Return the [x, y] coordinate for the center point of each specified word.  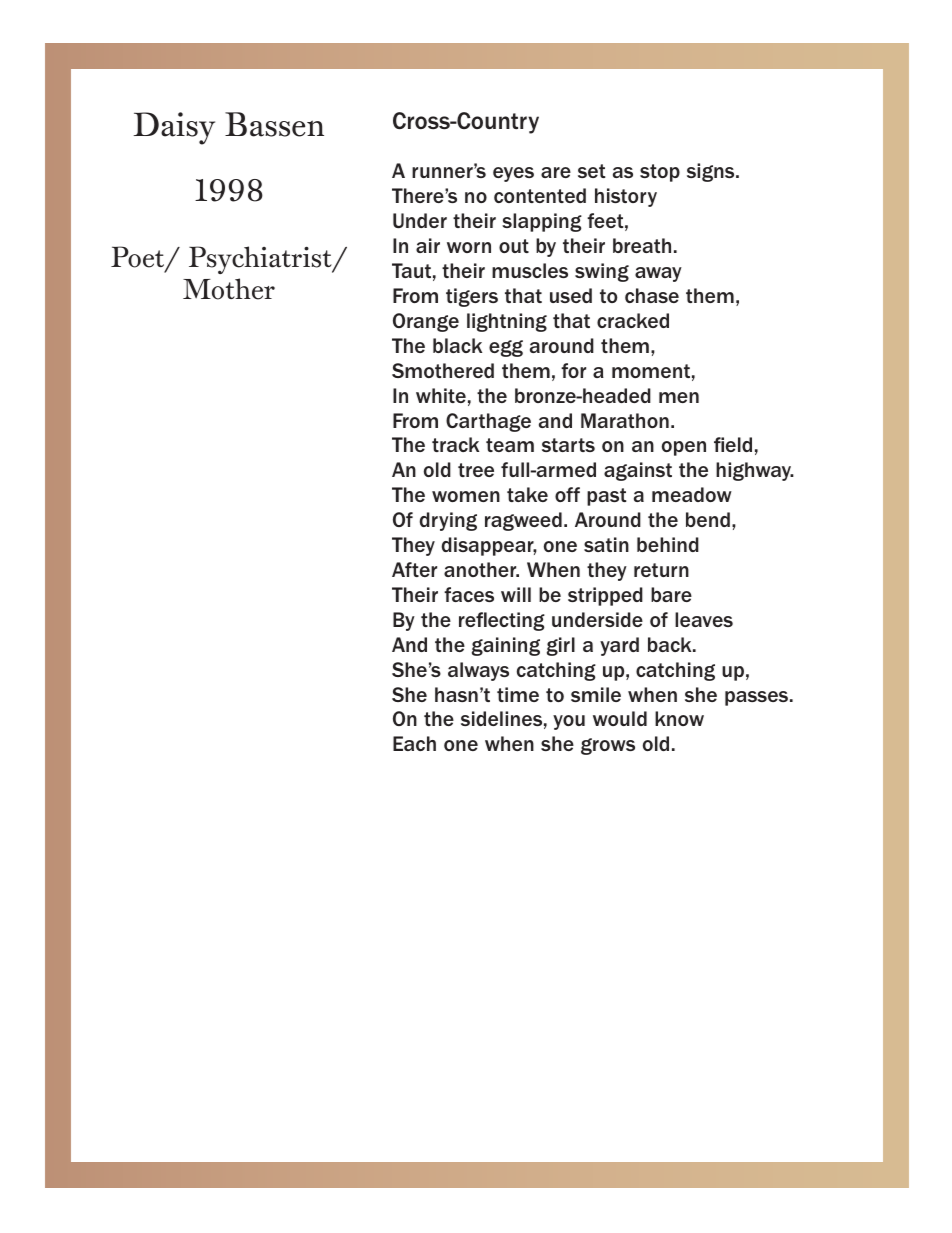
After [414, 569]
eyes [513, 174]
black [457, 345]
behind [668, 544]
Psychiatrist [261, 260]
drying [448, 521]
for [573, 370]
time [518, 694]
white [441, 395]
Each [414, 743]
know [679, 718]
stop [660, 173]
